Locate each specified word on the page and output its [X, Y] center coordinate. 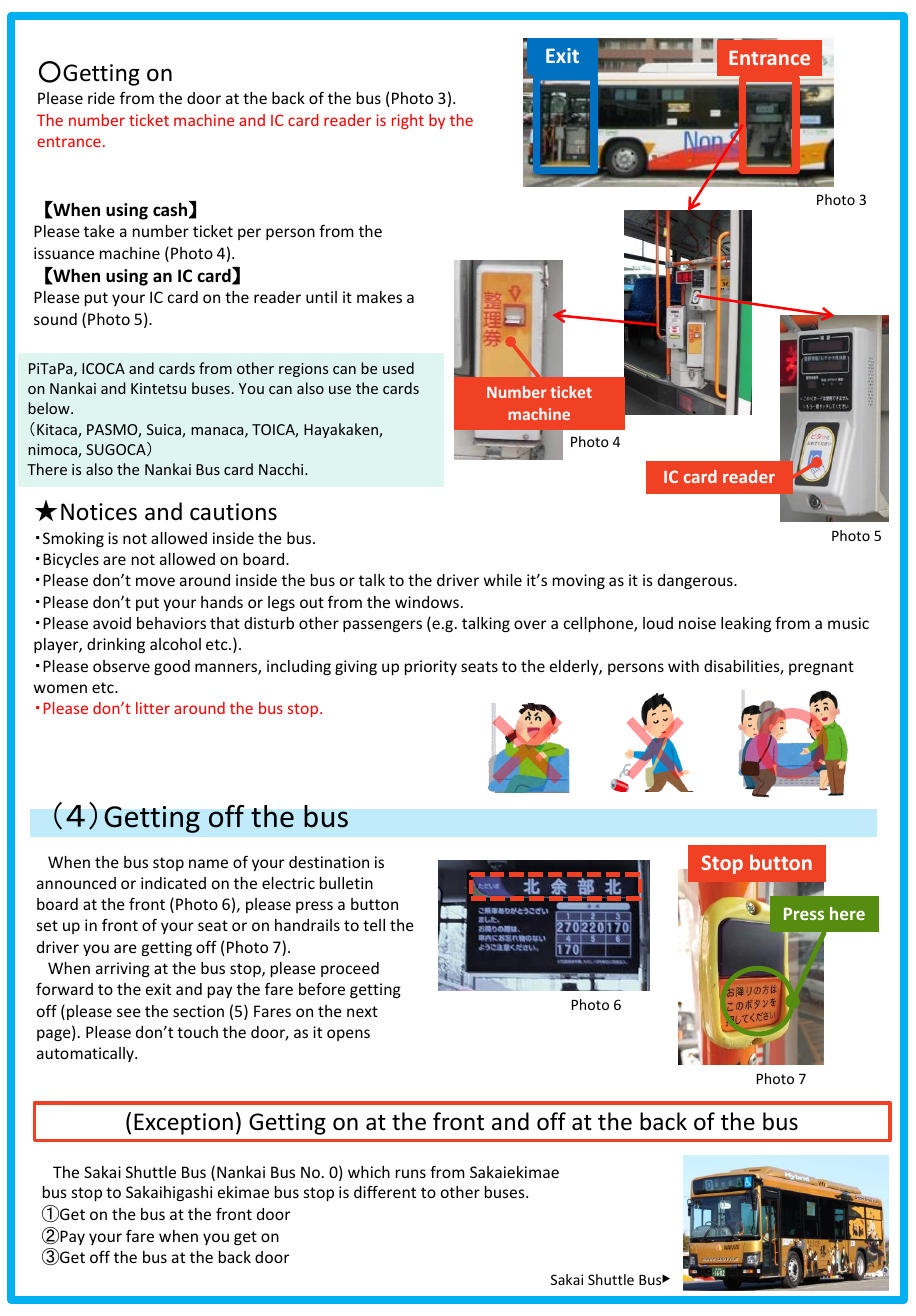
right [408, 121]
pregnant [821, 668]
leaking [746, 624]
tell [374, 925]
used [398, 368]
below [50, 408]
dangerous [696, 581]
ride [101, 98]
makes [379, 297]
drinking [116, 645]
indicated [173, 883]
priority [431, 667]
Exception [183, 1124]
